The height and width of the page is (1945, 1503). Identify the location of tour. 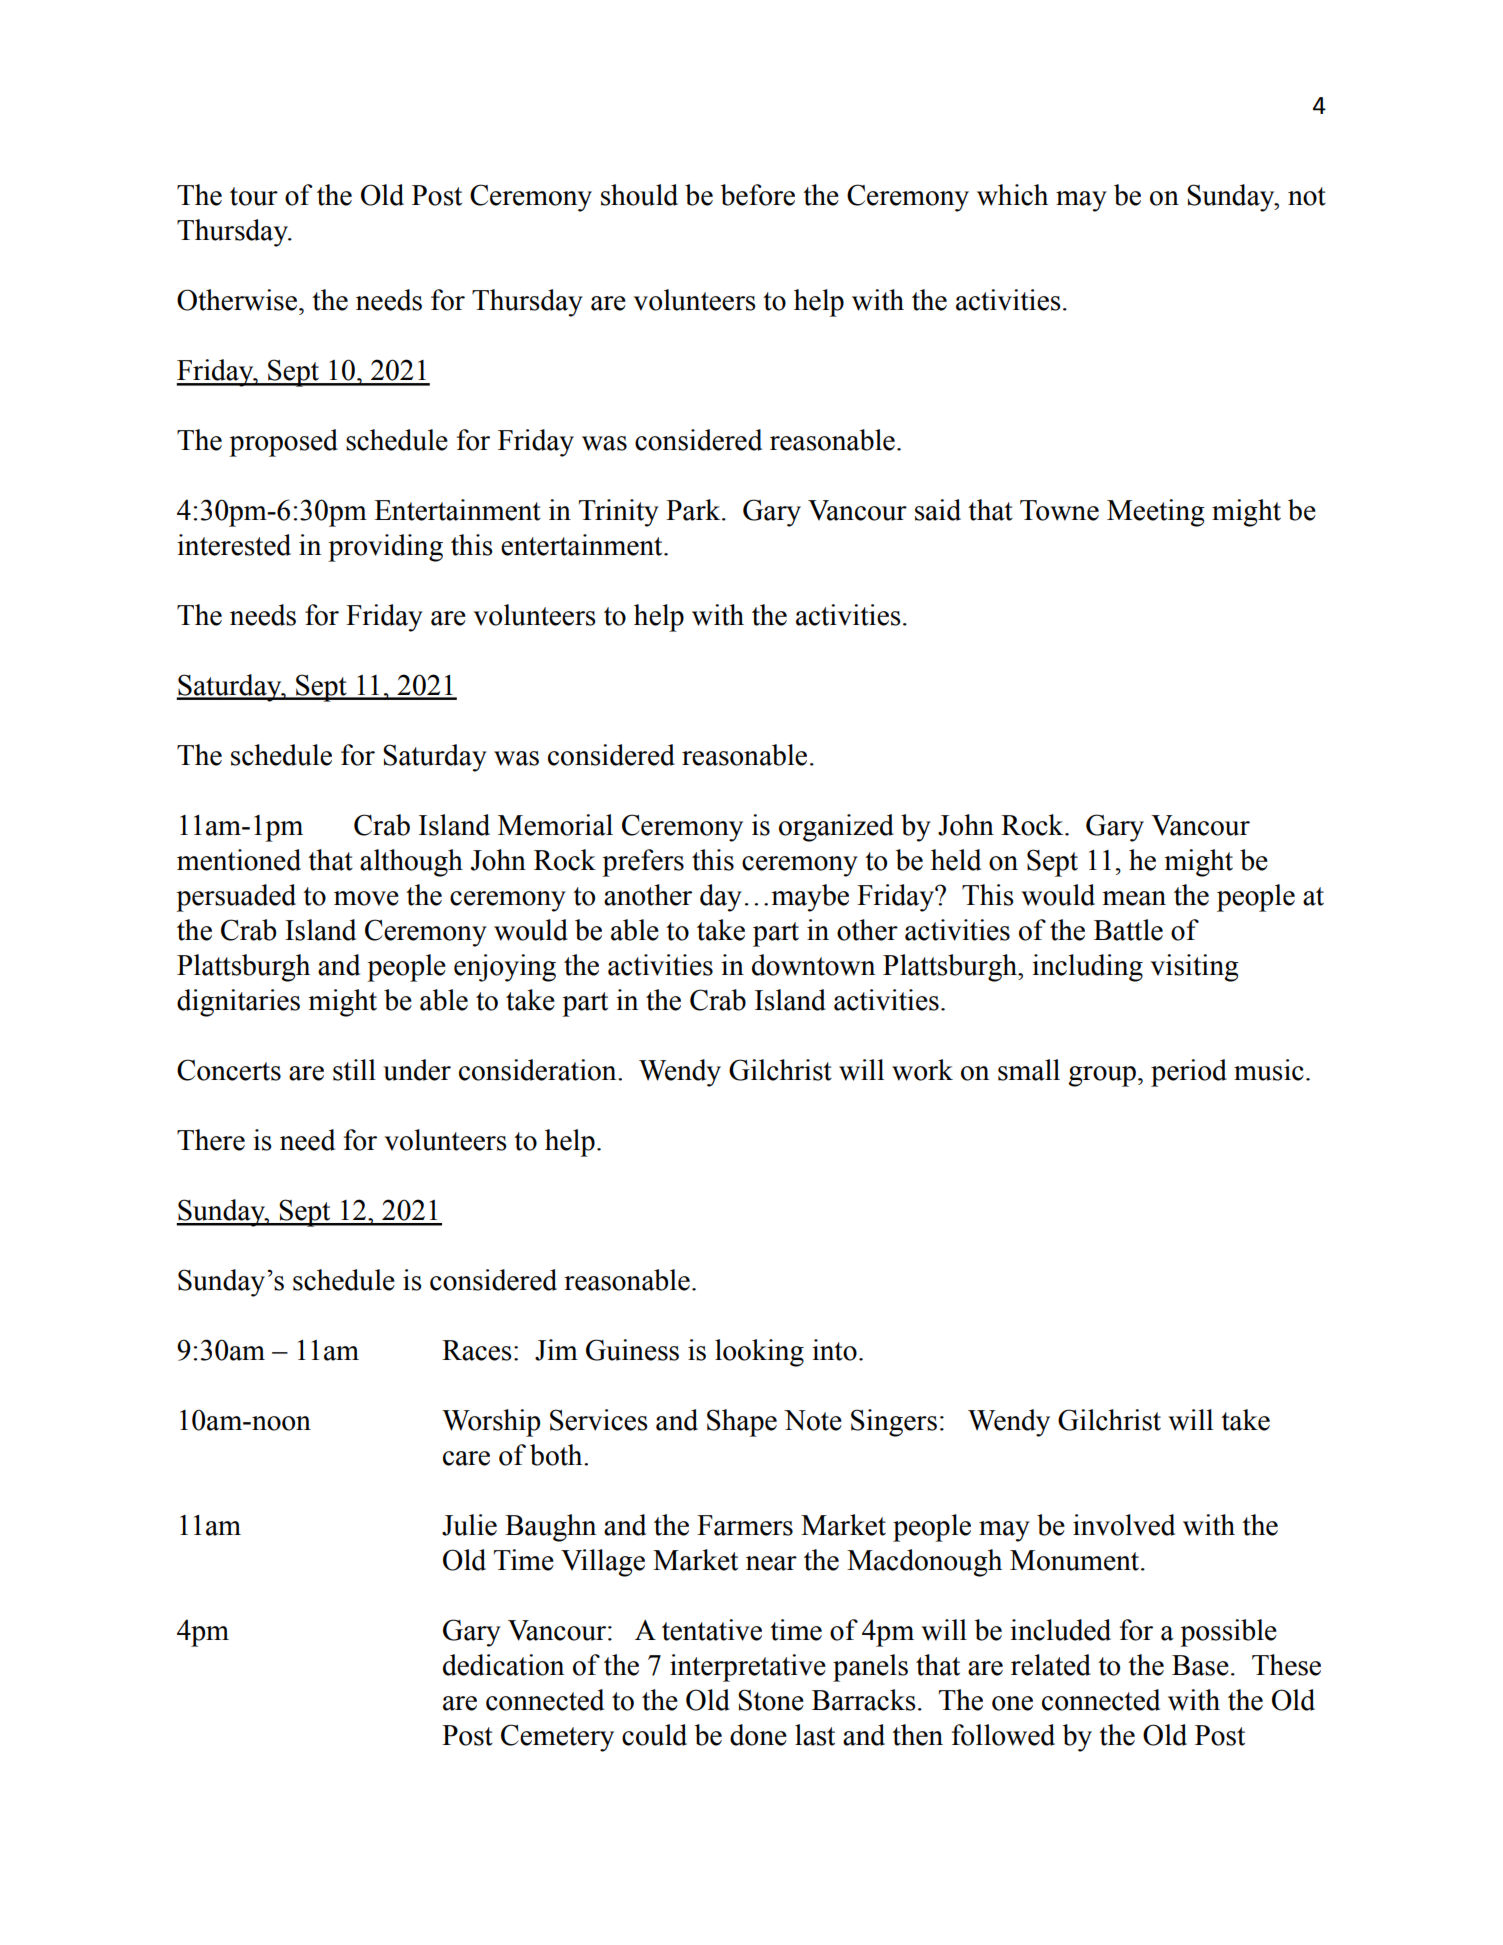
(254, 196).
